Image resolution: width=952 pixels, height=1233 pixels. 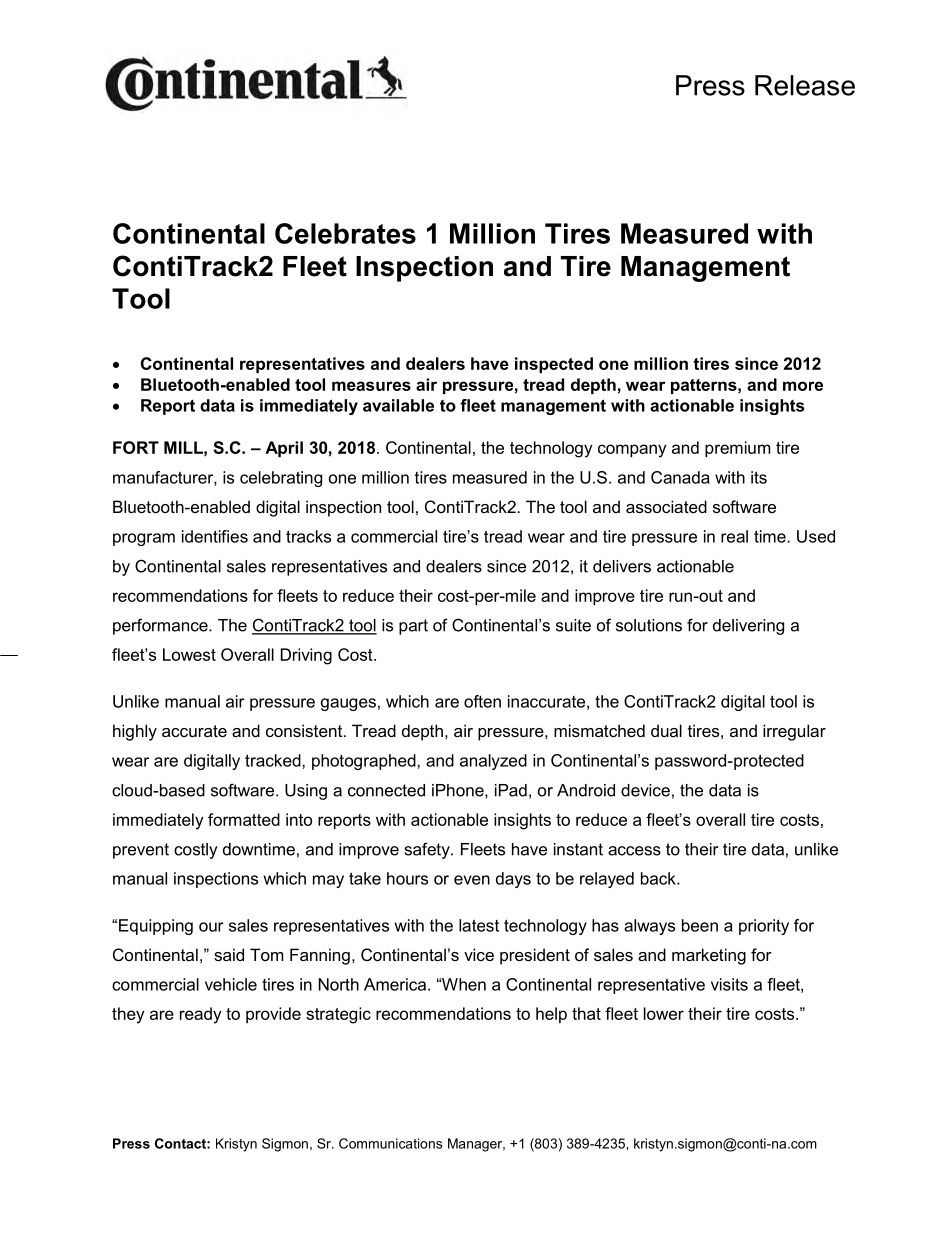 I want to click on Celebrates, so click(x=345, y=233).
